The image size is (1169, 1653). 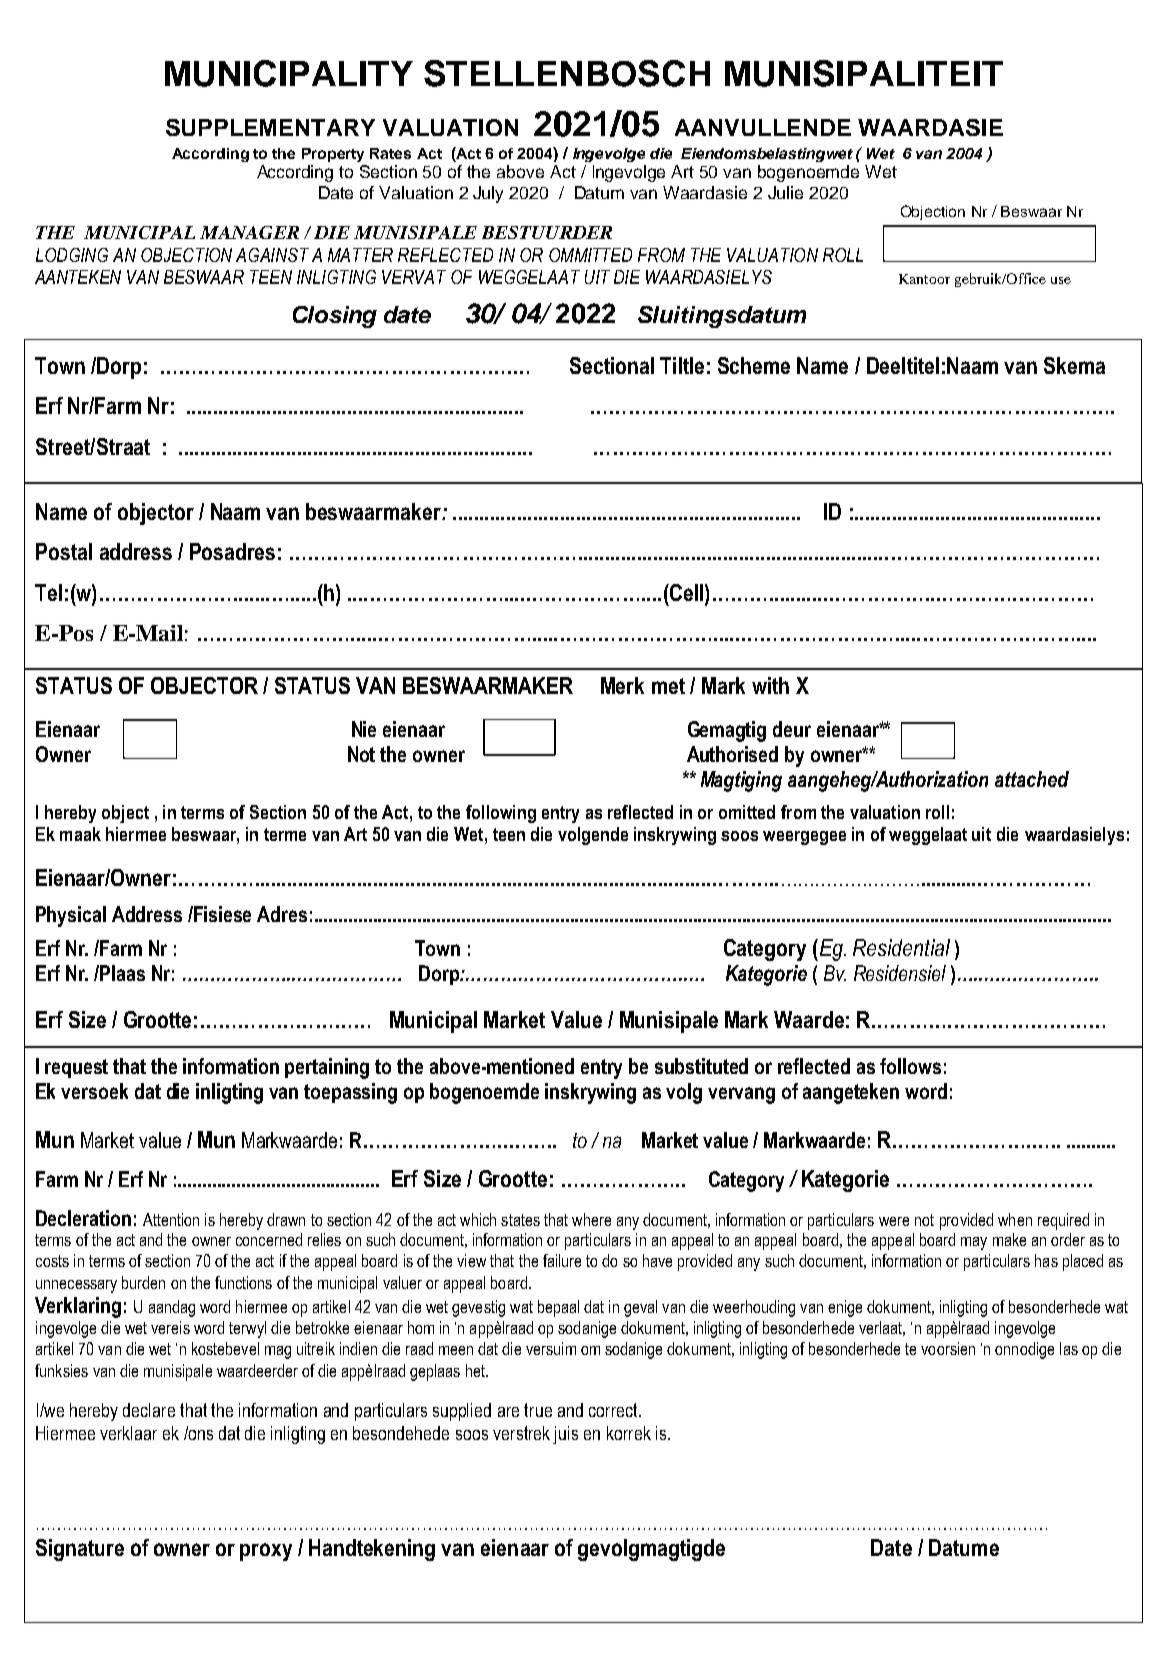 What do you see at coordinates (76, 1068) in the page?
I see `request` at bounding box center [76, 1068].
